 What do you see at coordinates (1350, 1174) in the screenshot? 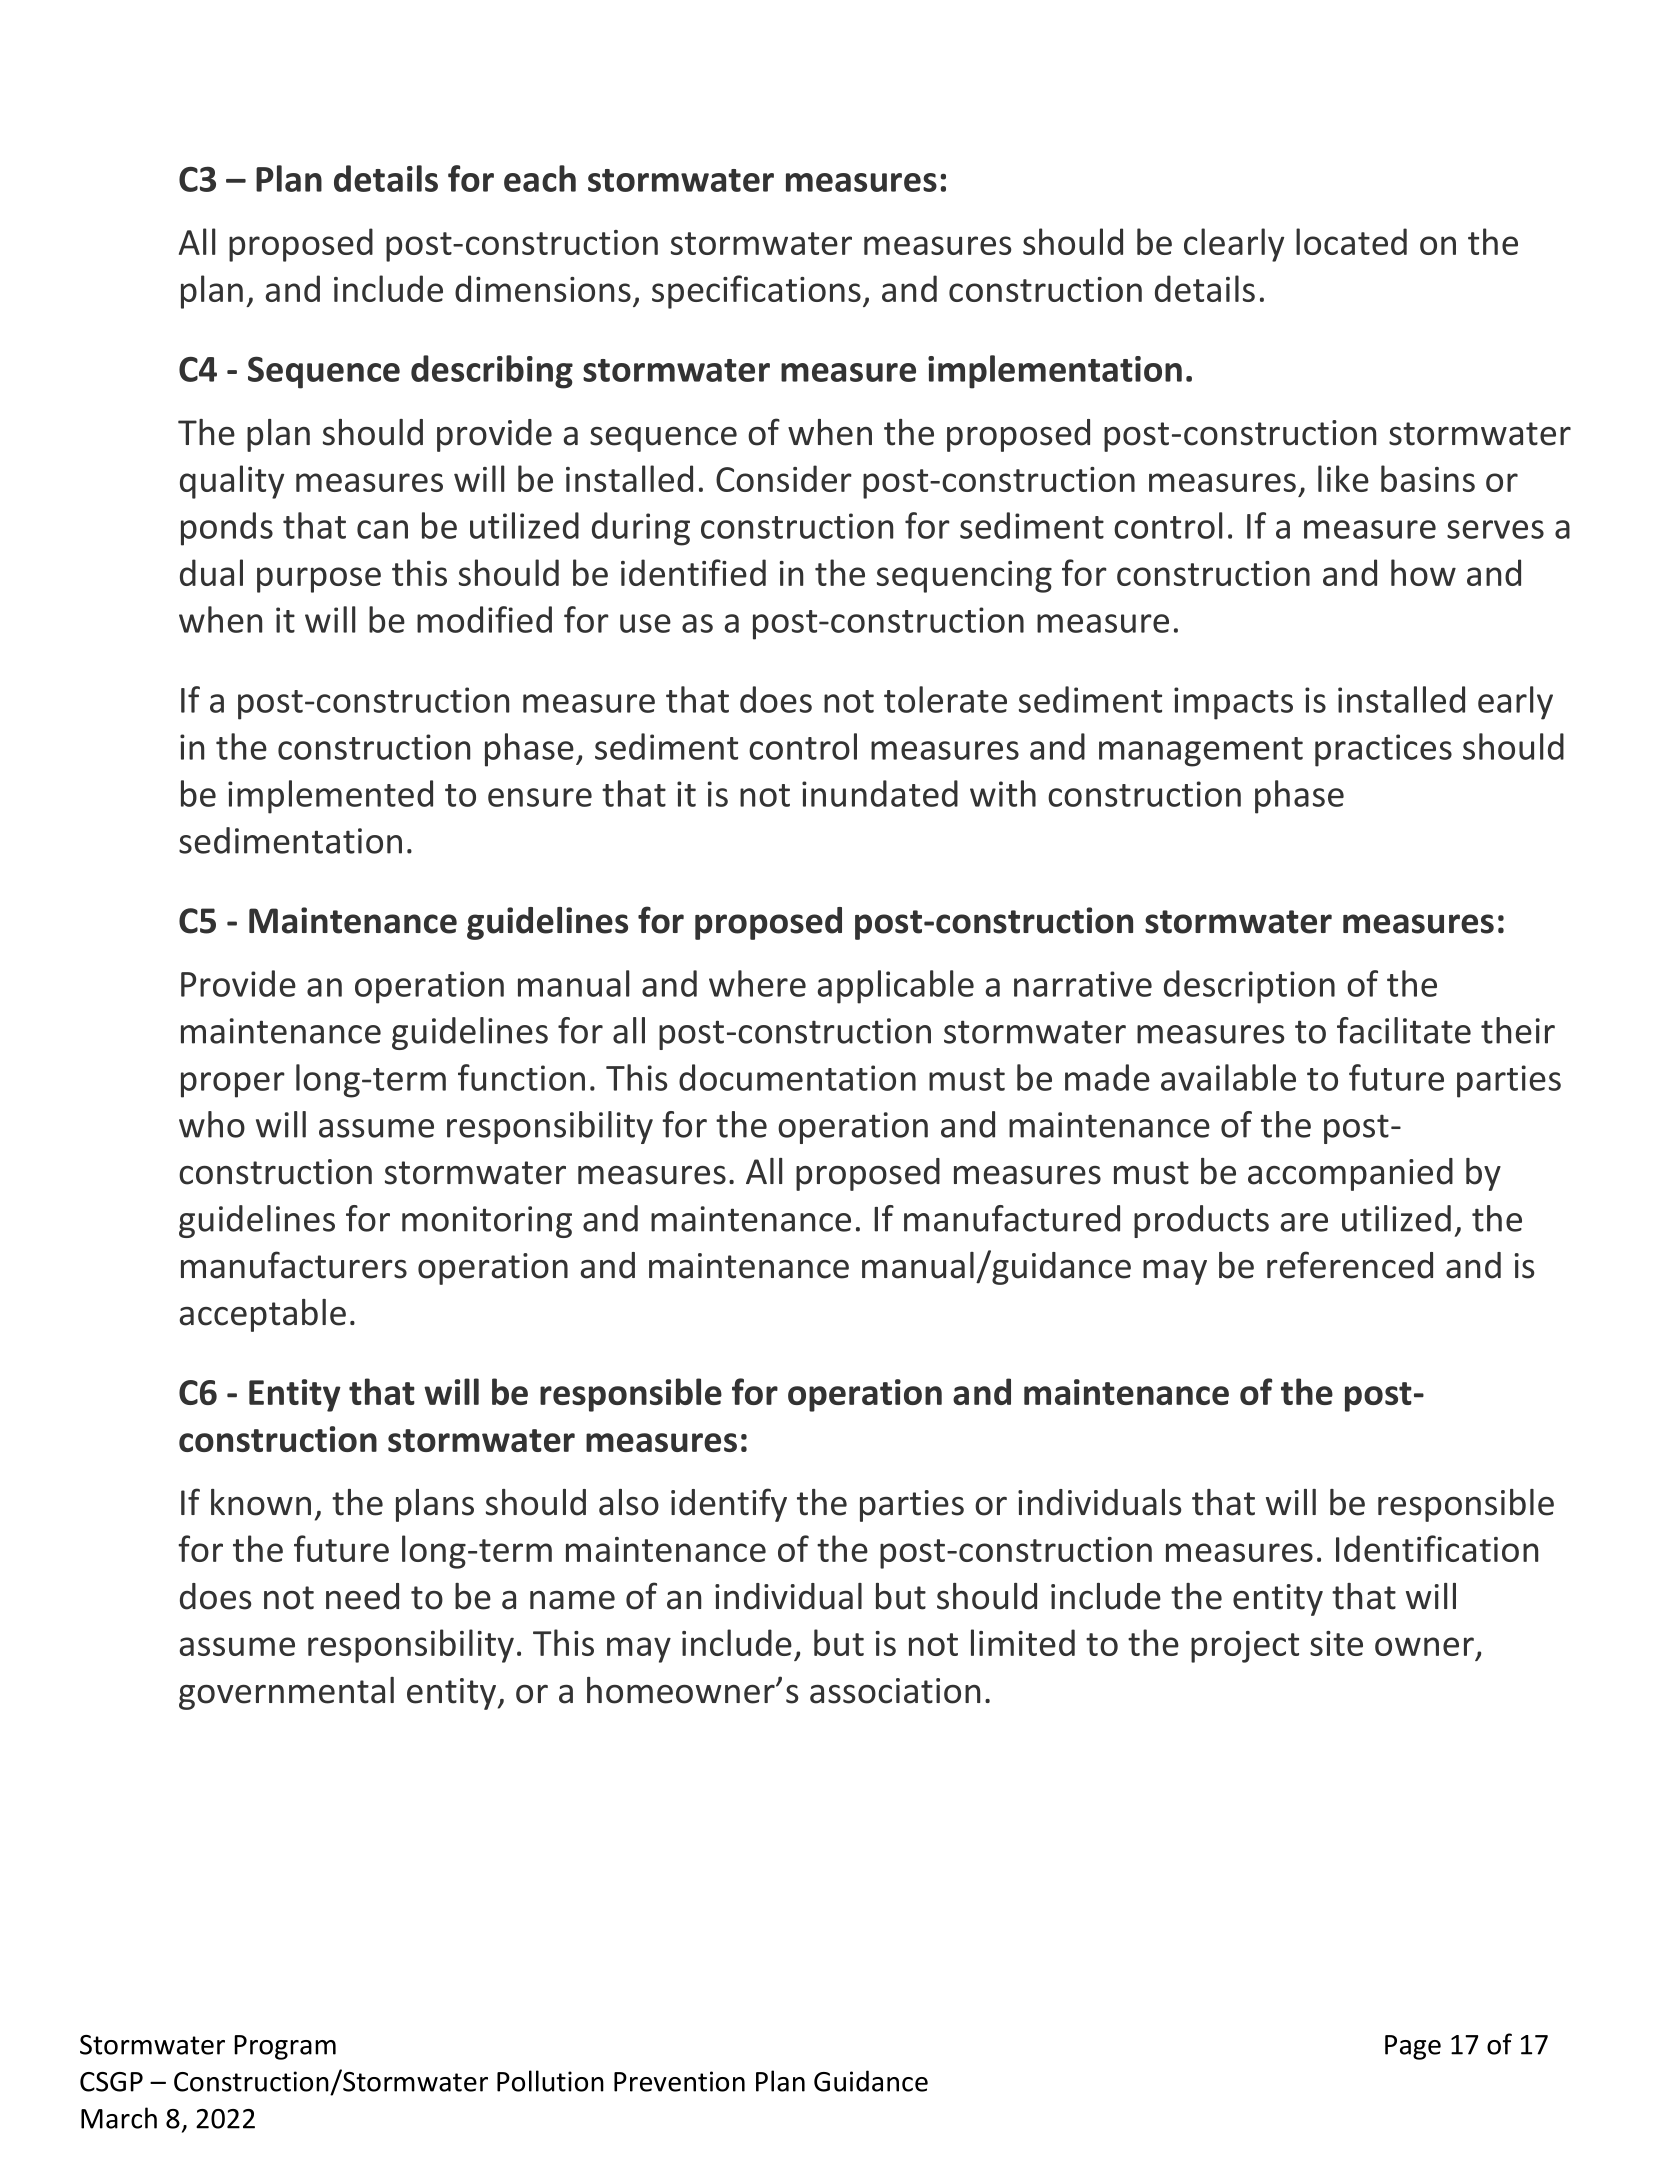
I see `accompanied` at bounding box center [1350, 1174].
